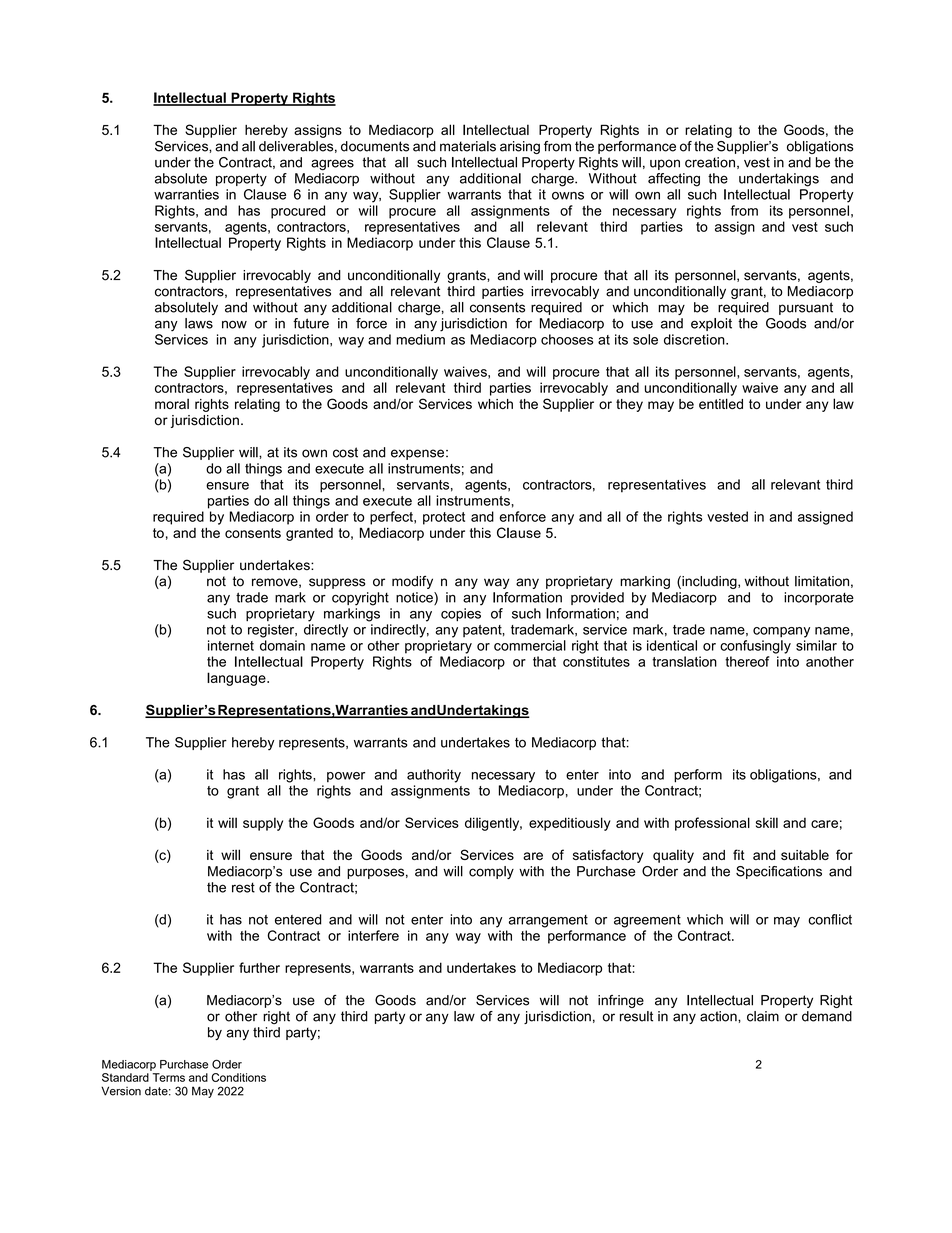  Describe the element at coordinates (710, 162) in the screenshot. I see `creation` at that location.
